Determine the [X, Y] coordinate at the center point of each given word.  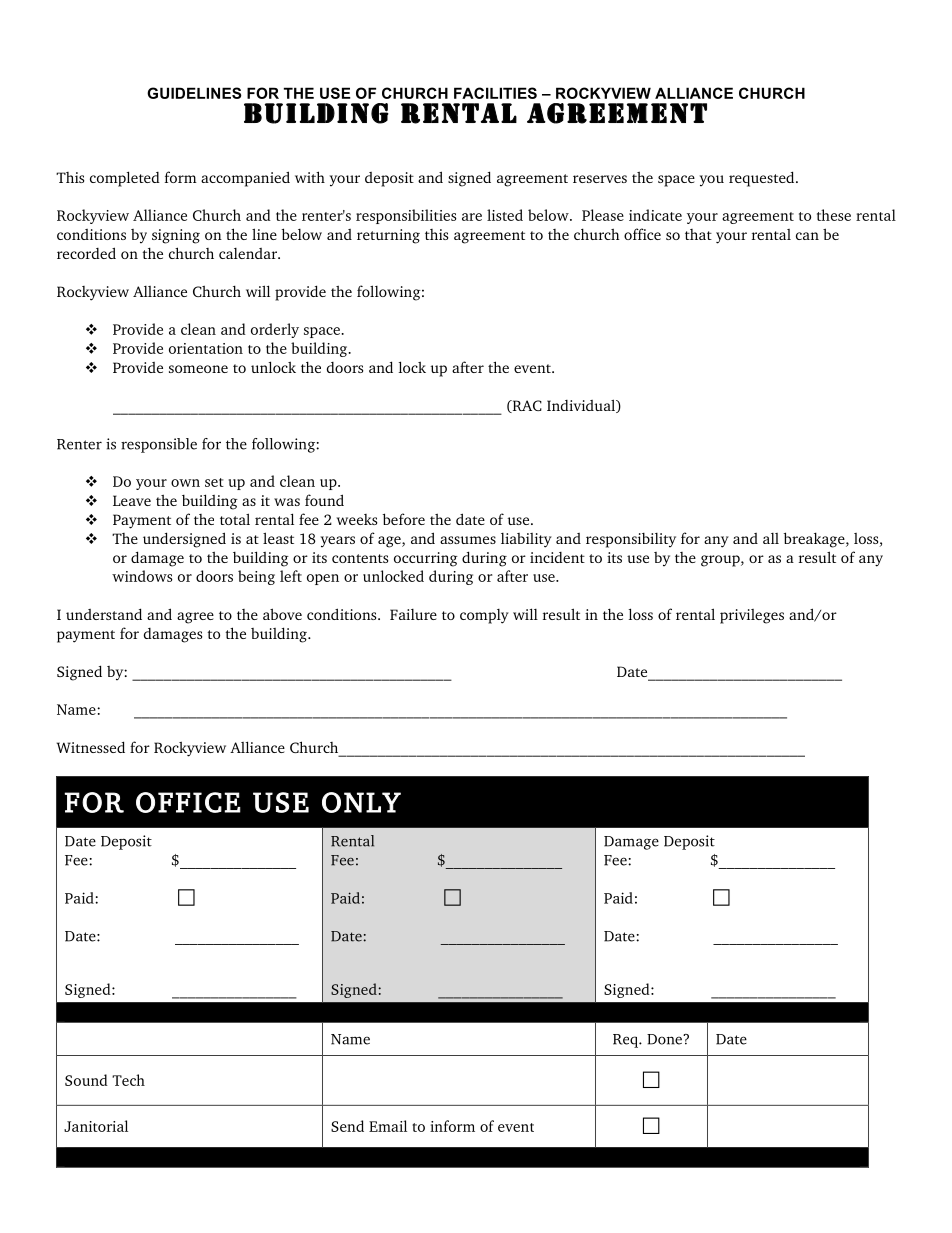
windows [142, 576]
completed [125, 179]
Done [665, 1039]
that [698, 234]
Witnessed [90, 747]
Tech [128, 1080]
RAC [526, 406]
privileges [752, 616]
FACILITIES [495, 93]
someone [198, 369]
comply [484, 616]
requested [763, 179]
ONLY [361, 802]
